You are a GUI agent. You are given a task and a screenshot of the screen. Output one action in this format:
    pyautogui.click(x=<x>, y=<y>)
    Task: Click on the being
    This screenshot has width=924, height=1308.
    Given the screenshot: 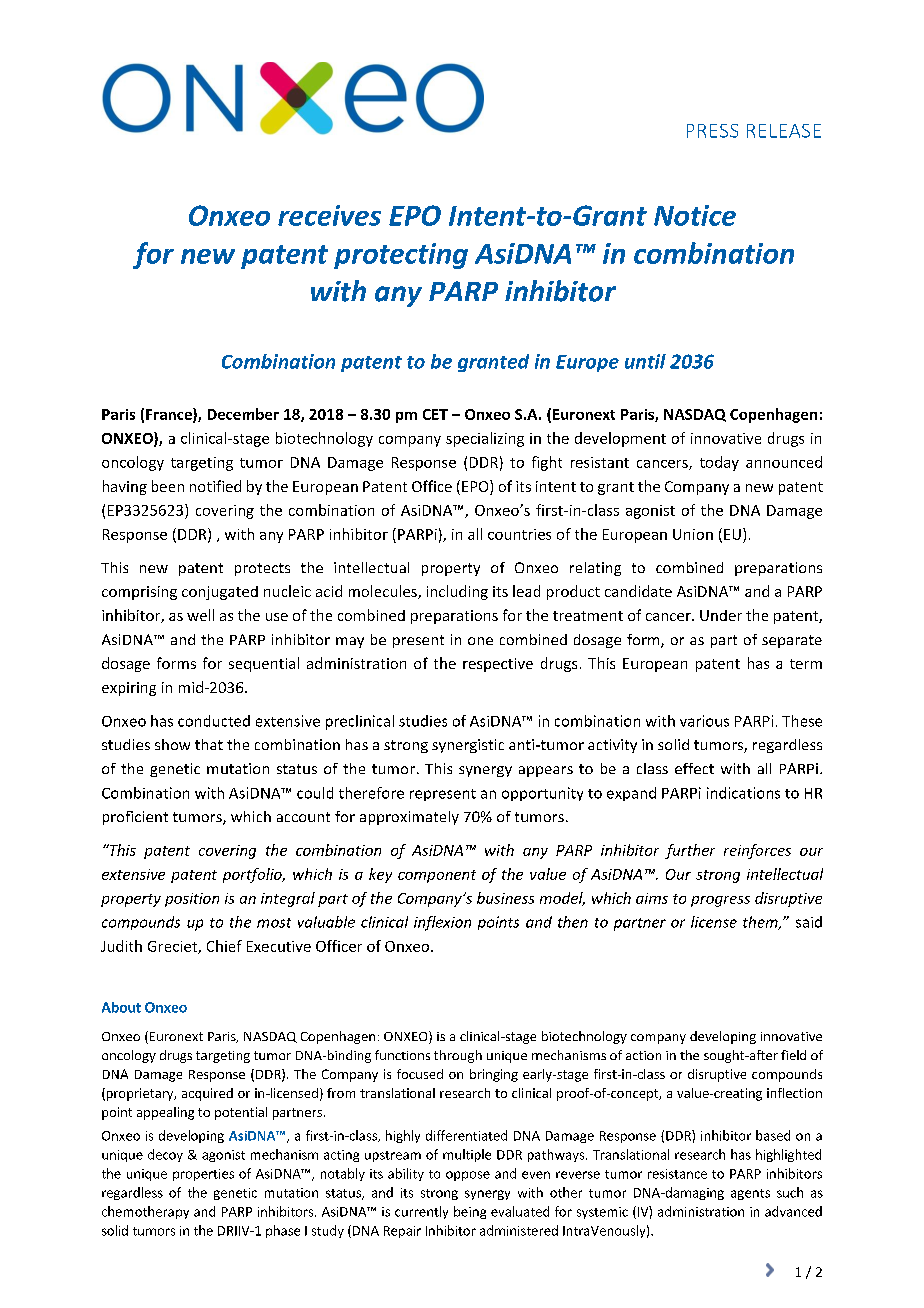 What is the action you would take?
    pyautogui.click(x=470, y=1212)
